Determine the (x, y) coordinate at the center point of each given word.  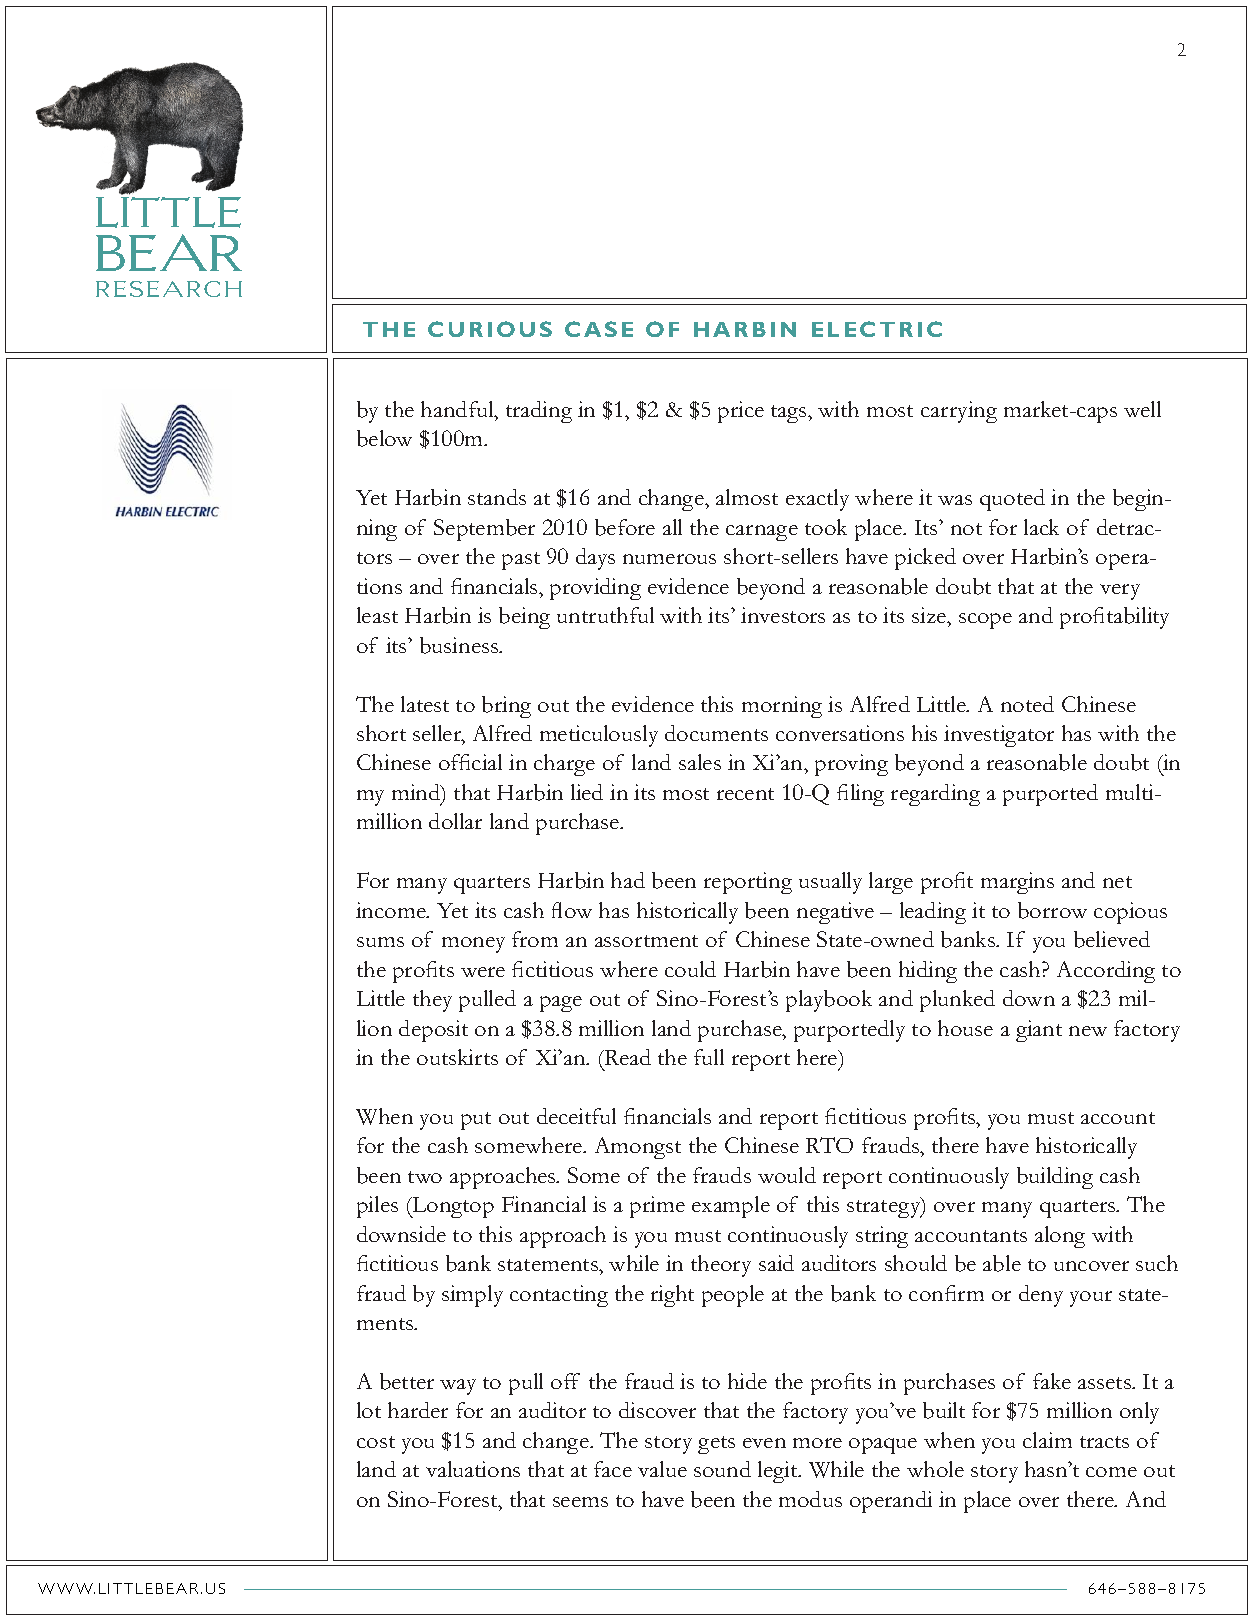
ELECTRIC (877, 329)
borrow (1052, 910)
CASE (599, 329)
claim (1047, 1440)
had (628, 880)
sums (380, 942)
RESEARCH (169, 289)
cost (376, 1442)
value (662, 1469)
